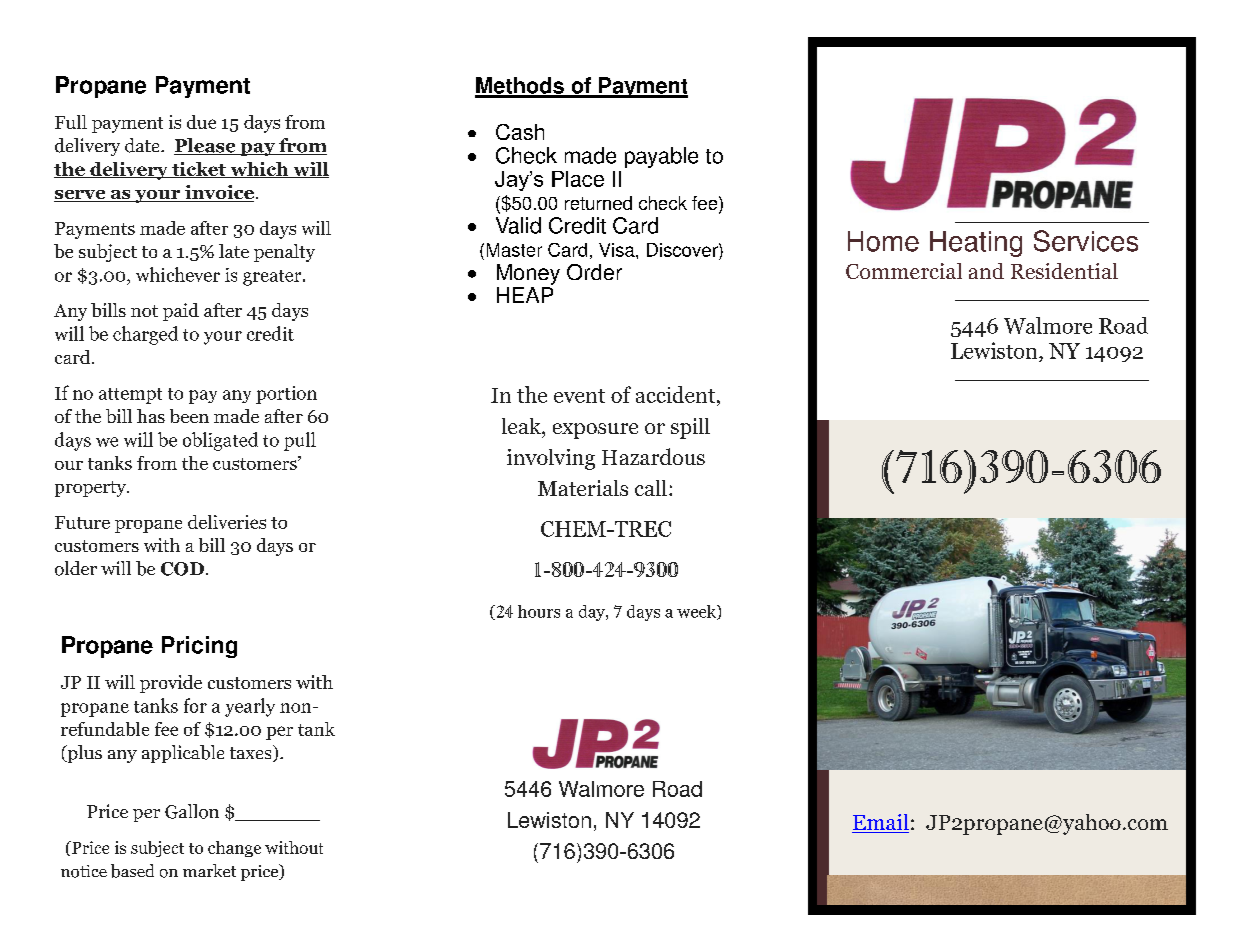 The image size is (1233, 952). I want to click on Please, so click(206, 146).
